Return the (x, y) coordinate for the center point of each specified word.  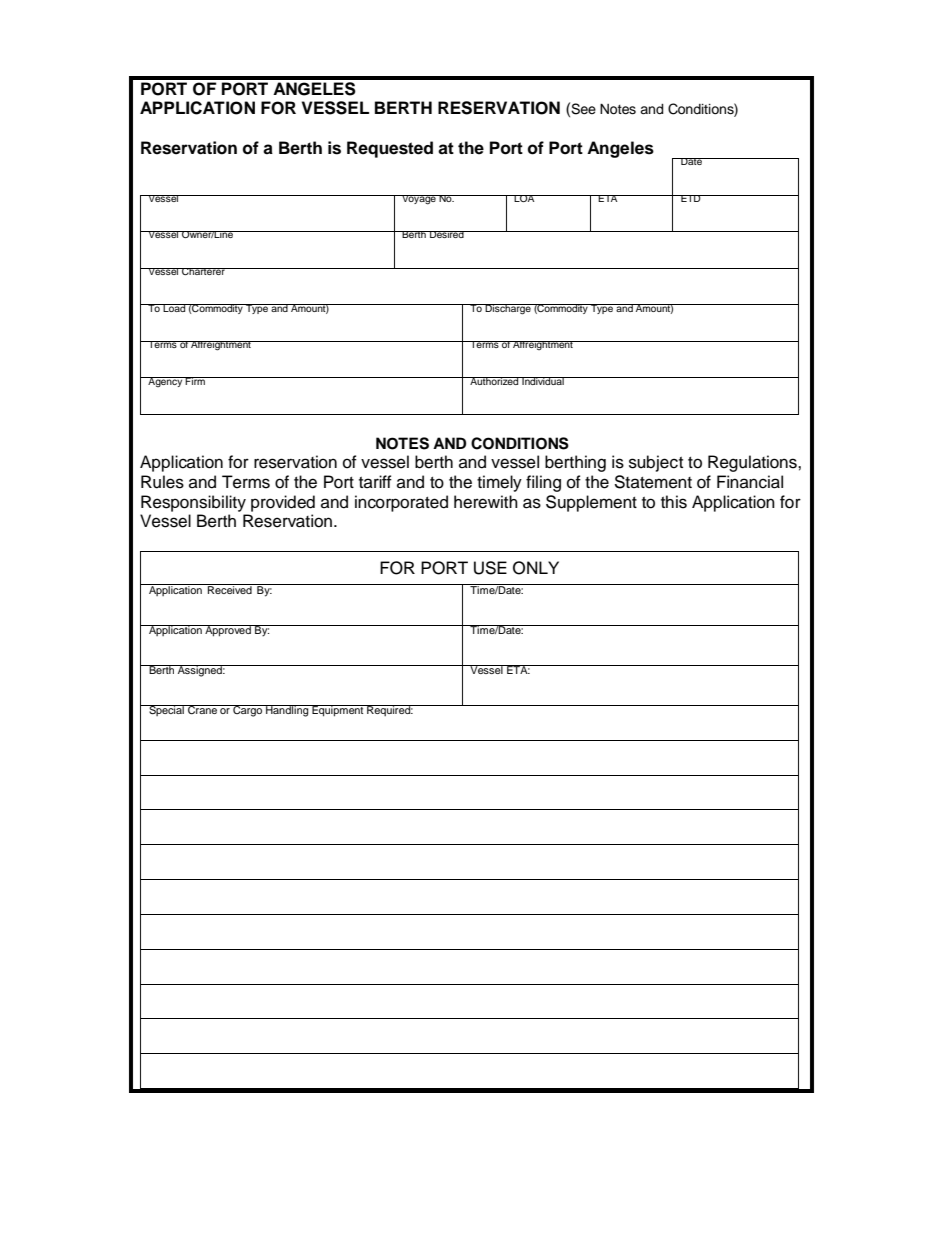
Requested (390, 149)
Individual (543, 381)
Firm (195, 381)
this (674, 502)
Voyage (419, 200)
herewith (486, 502)
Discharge (508, 309)
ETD (691, 198)
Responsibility (193, 503)
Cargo (248, 711)
